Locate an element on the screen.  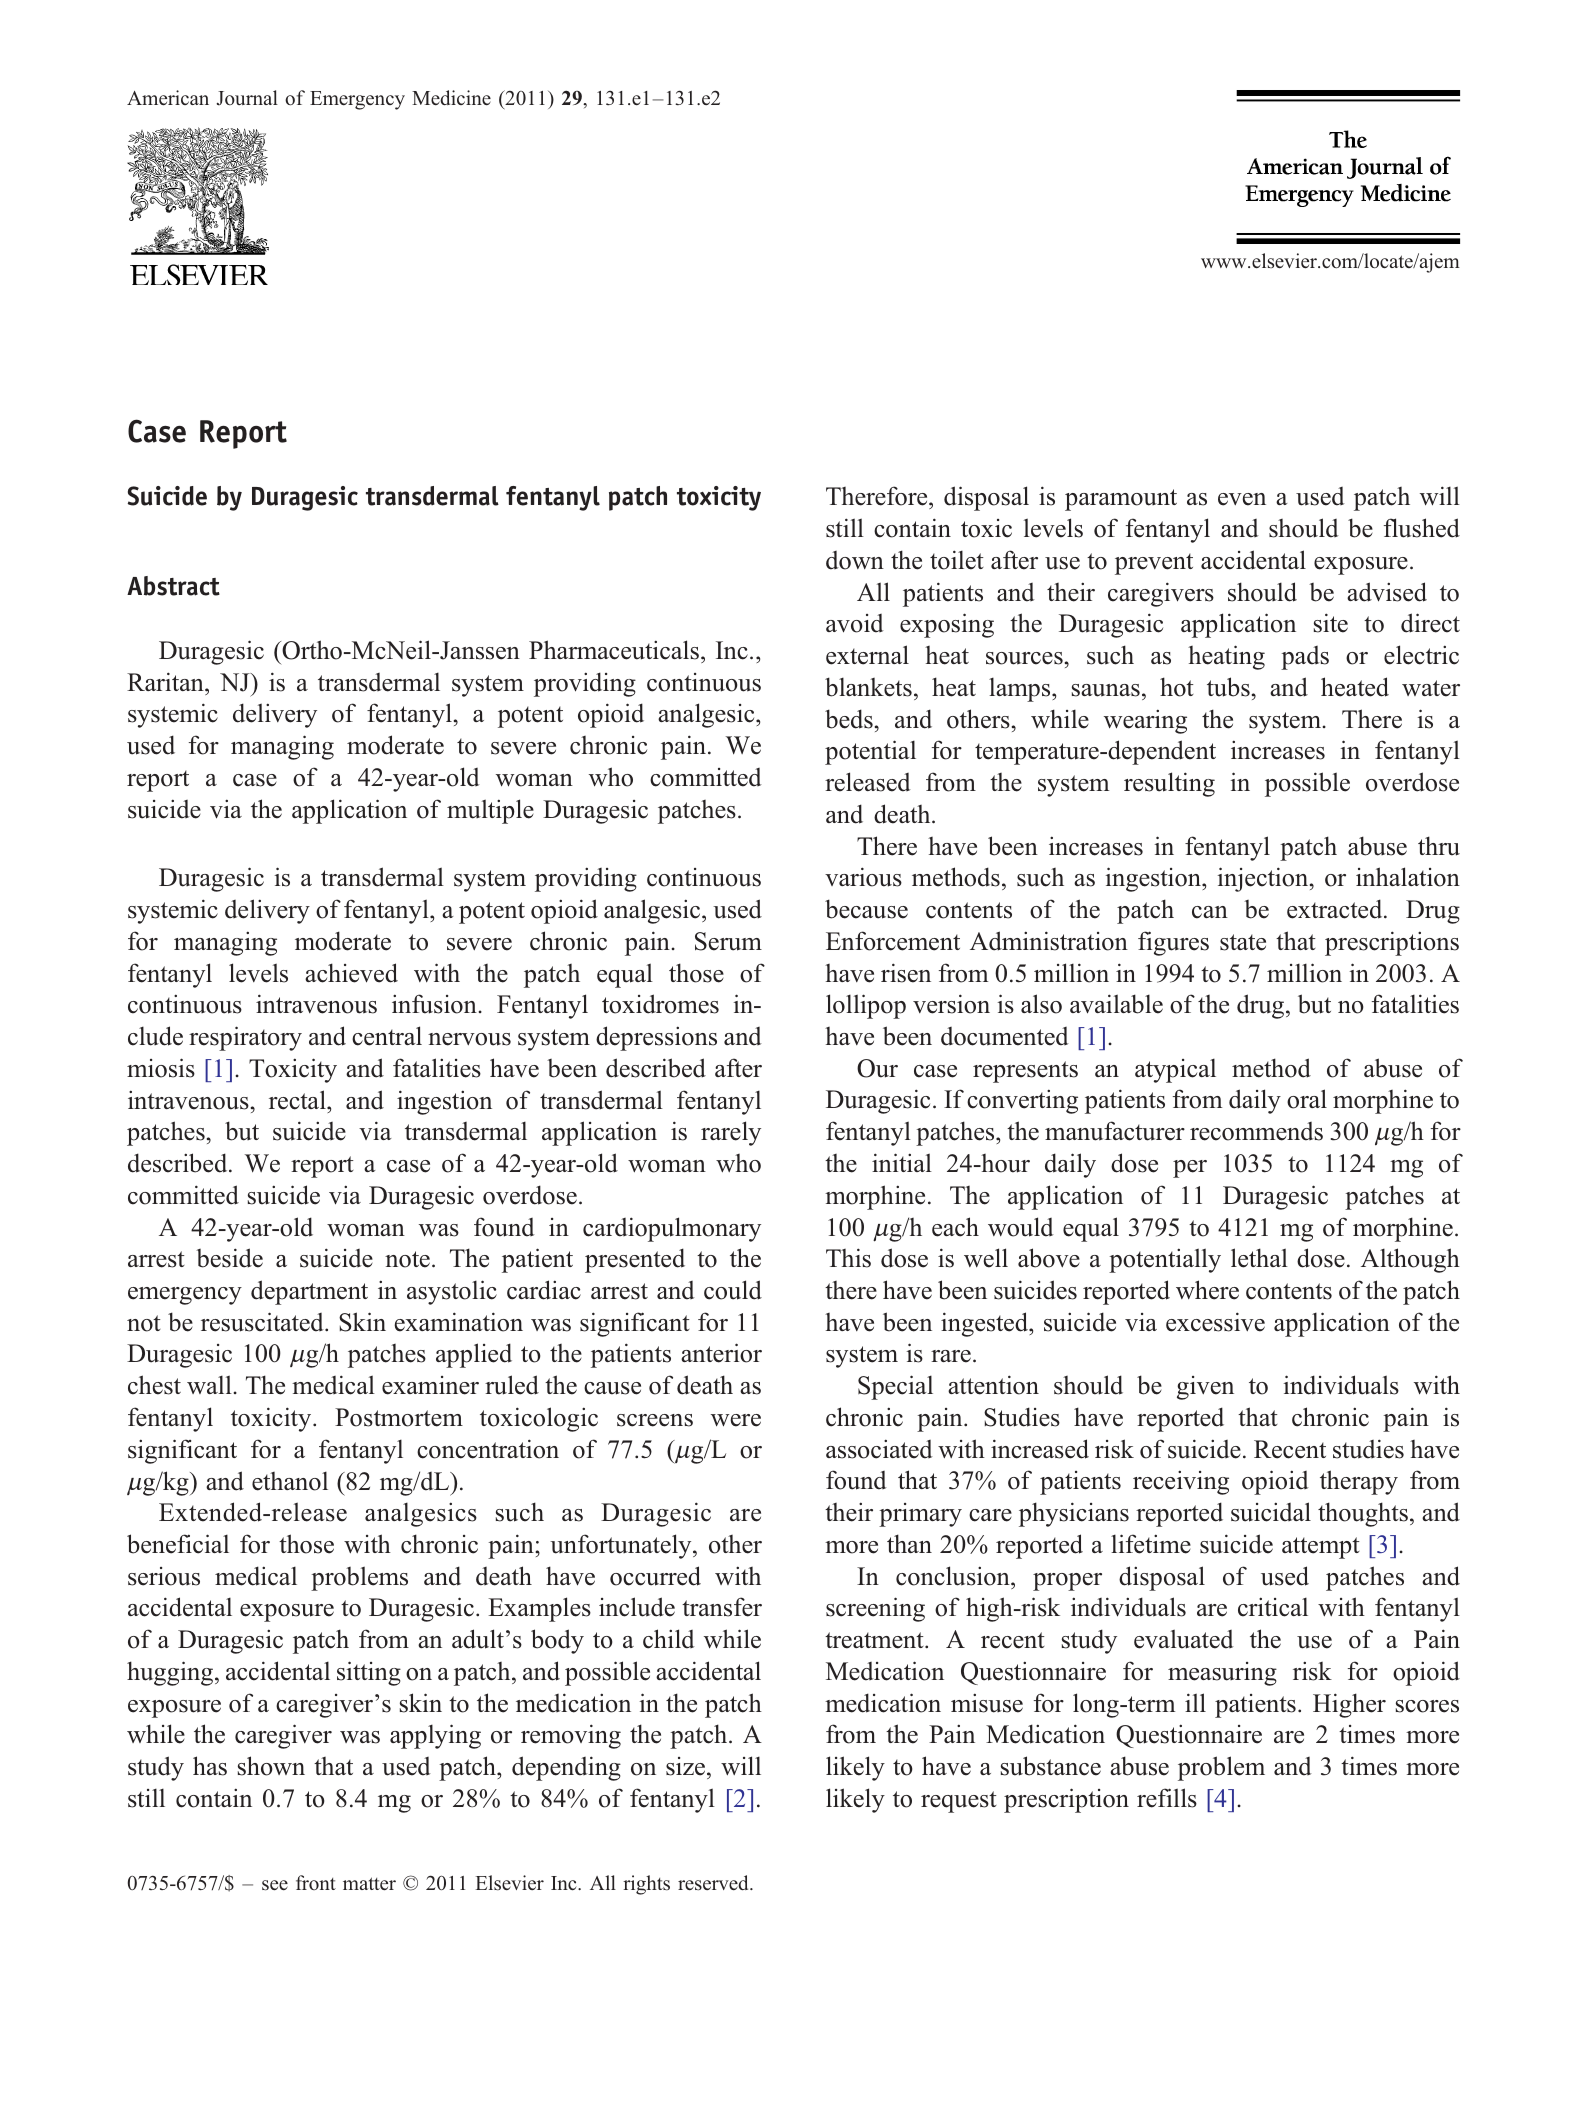
Medicine is located at coordinates (451, 97).
